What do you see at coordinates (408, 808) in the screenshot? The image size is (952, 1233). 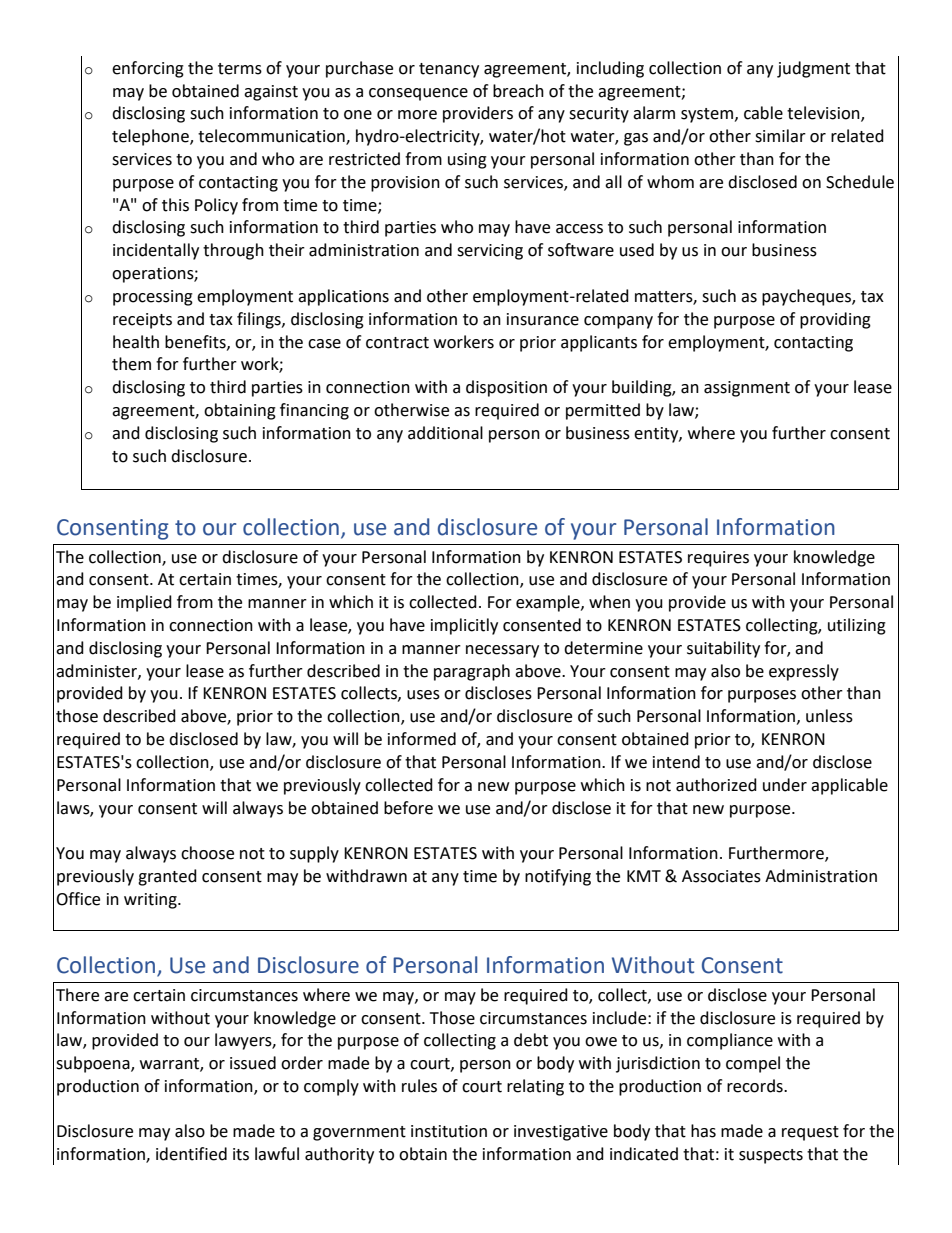 I see `before` at bounding box center [408, 808].
